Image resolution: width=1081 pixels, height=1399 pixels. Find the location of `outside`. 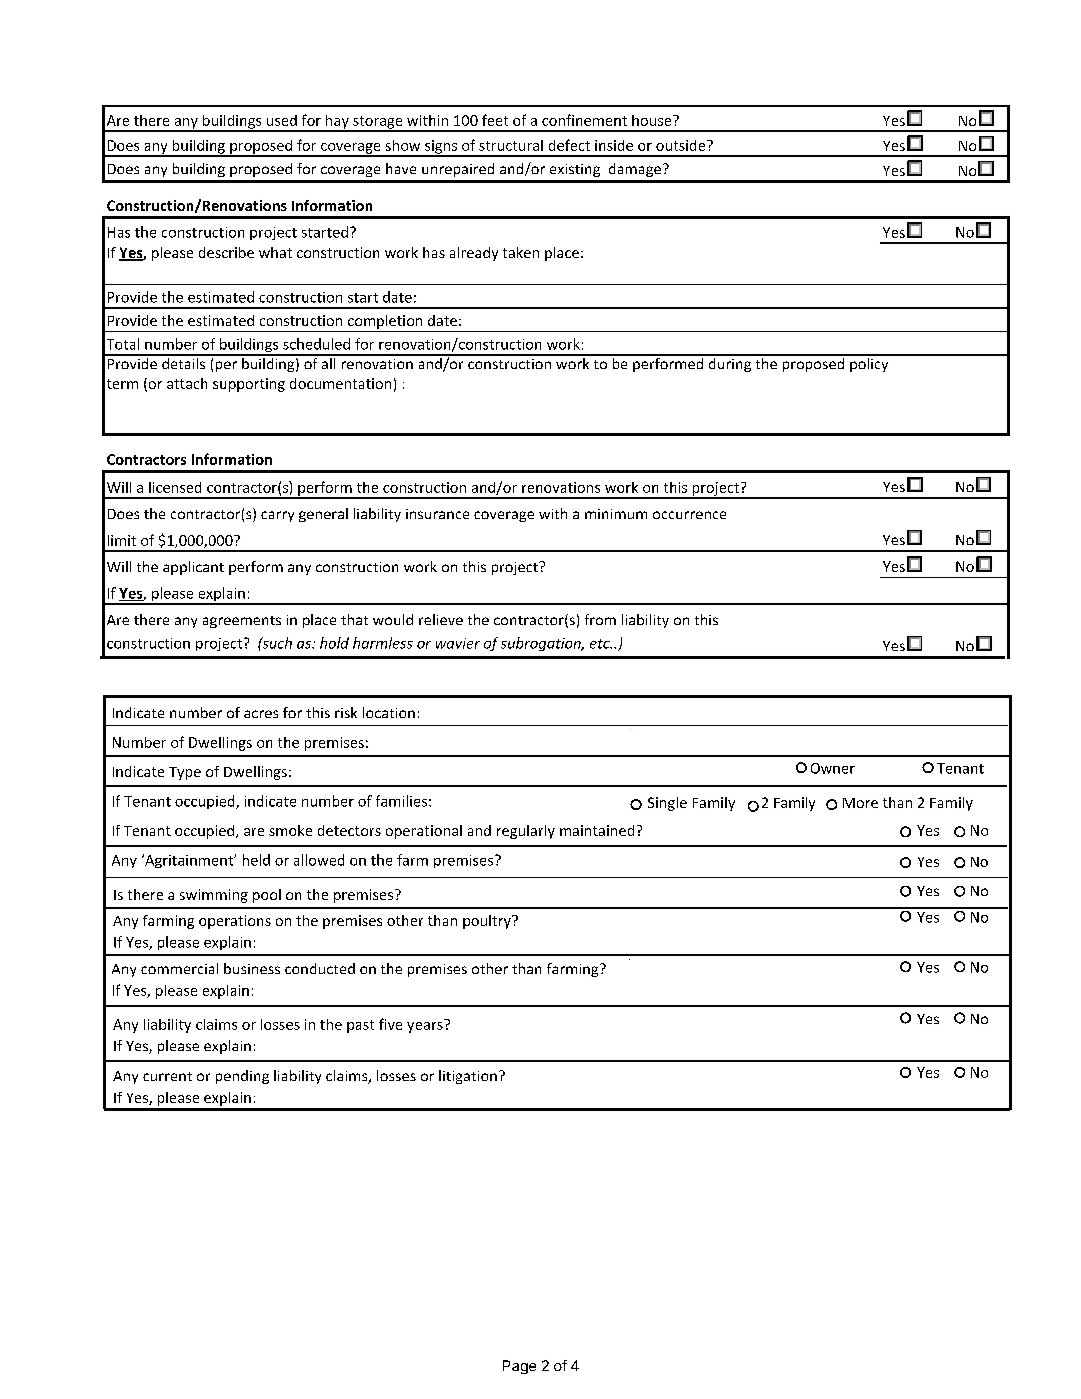

outside is located at coordinates (682, 145).
